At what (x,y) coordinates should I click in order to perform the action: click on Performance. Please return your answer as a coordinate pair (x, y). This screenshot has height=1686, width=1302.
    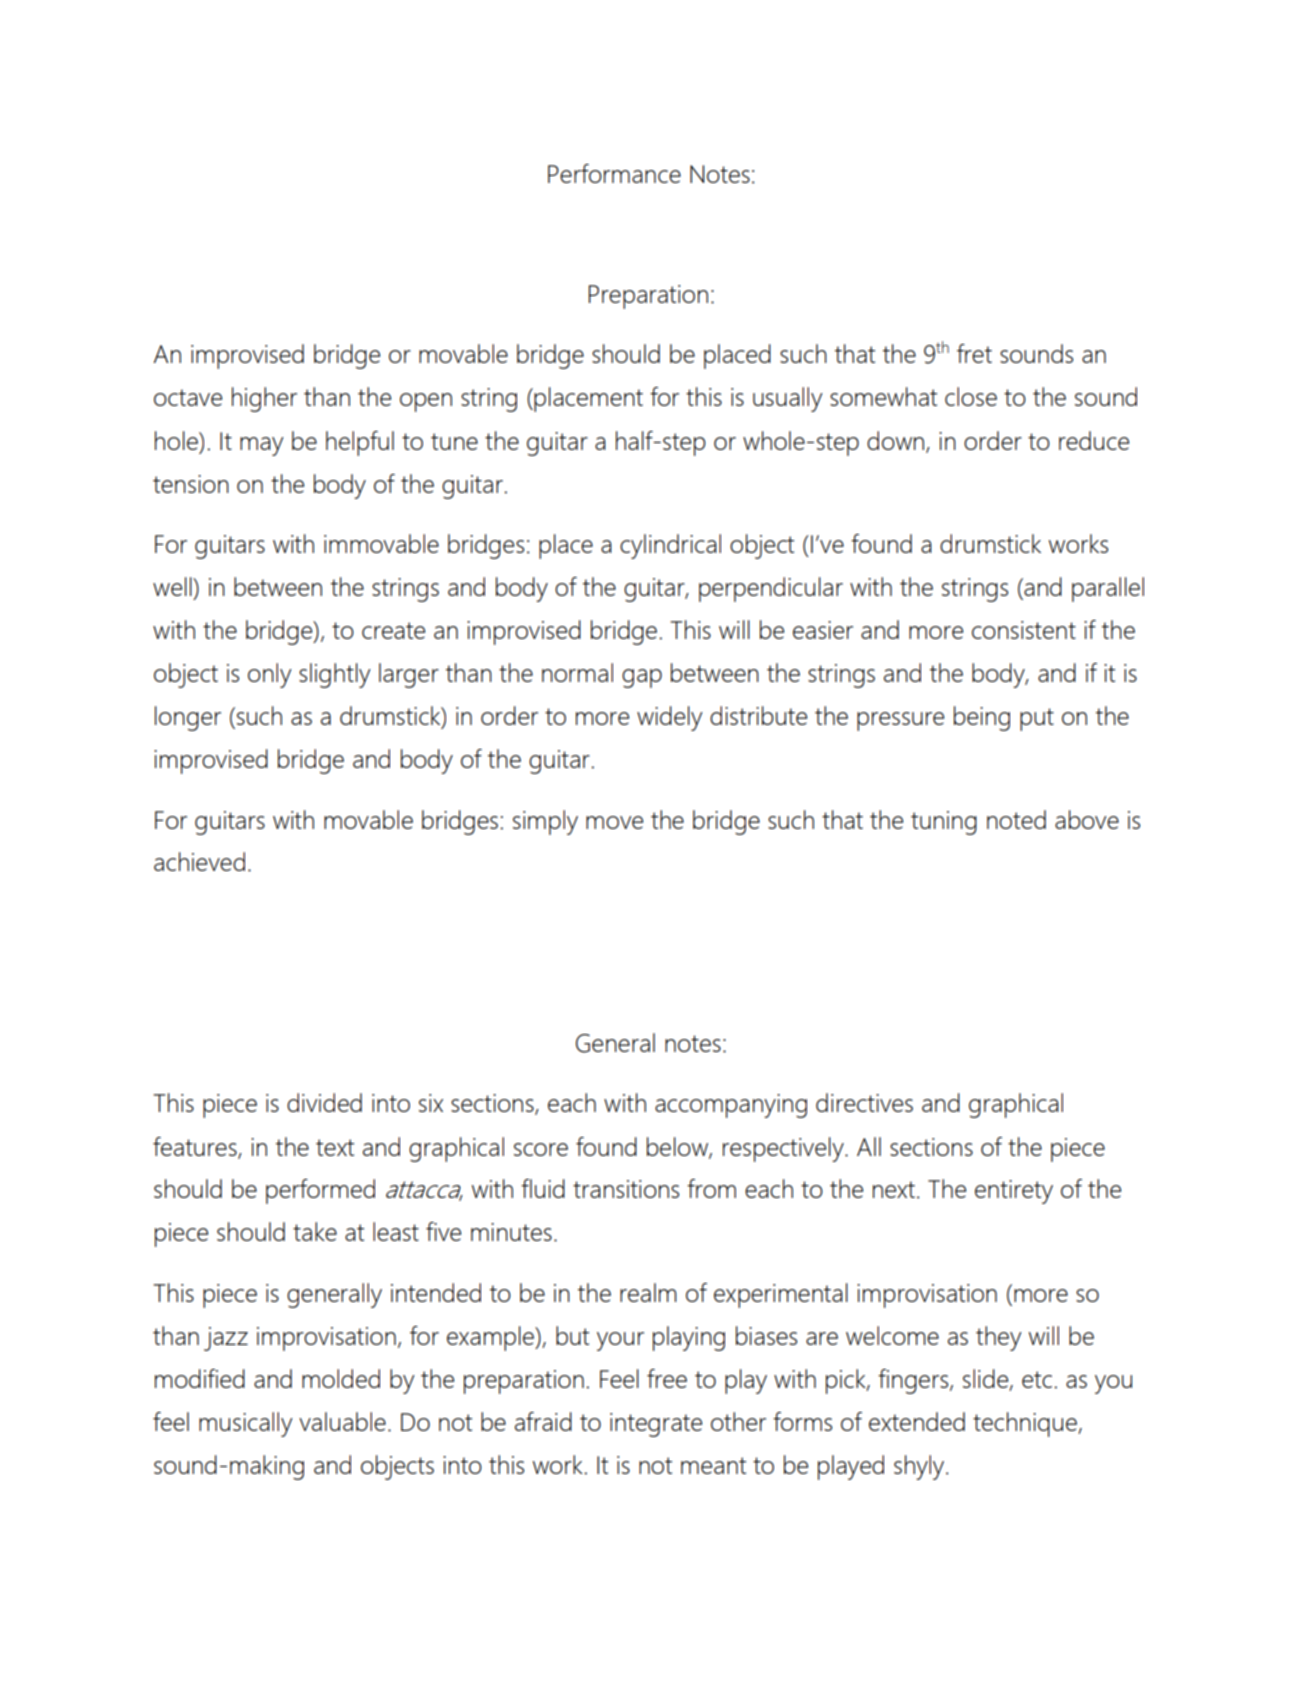
    Looking at the image, I should click on (614, 173).
